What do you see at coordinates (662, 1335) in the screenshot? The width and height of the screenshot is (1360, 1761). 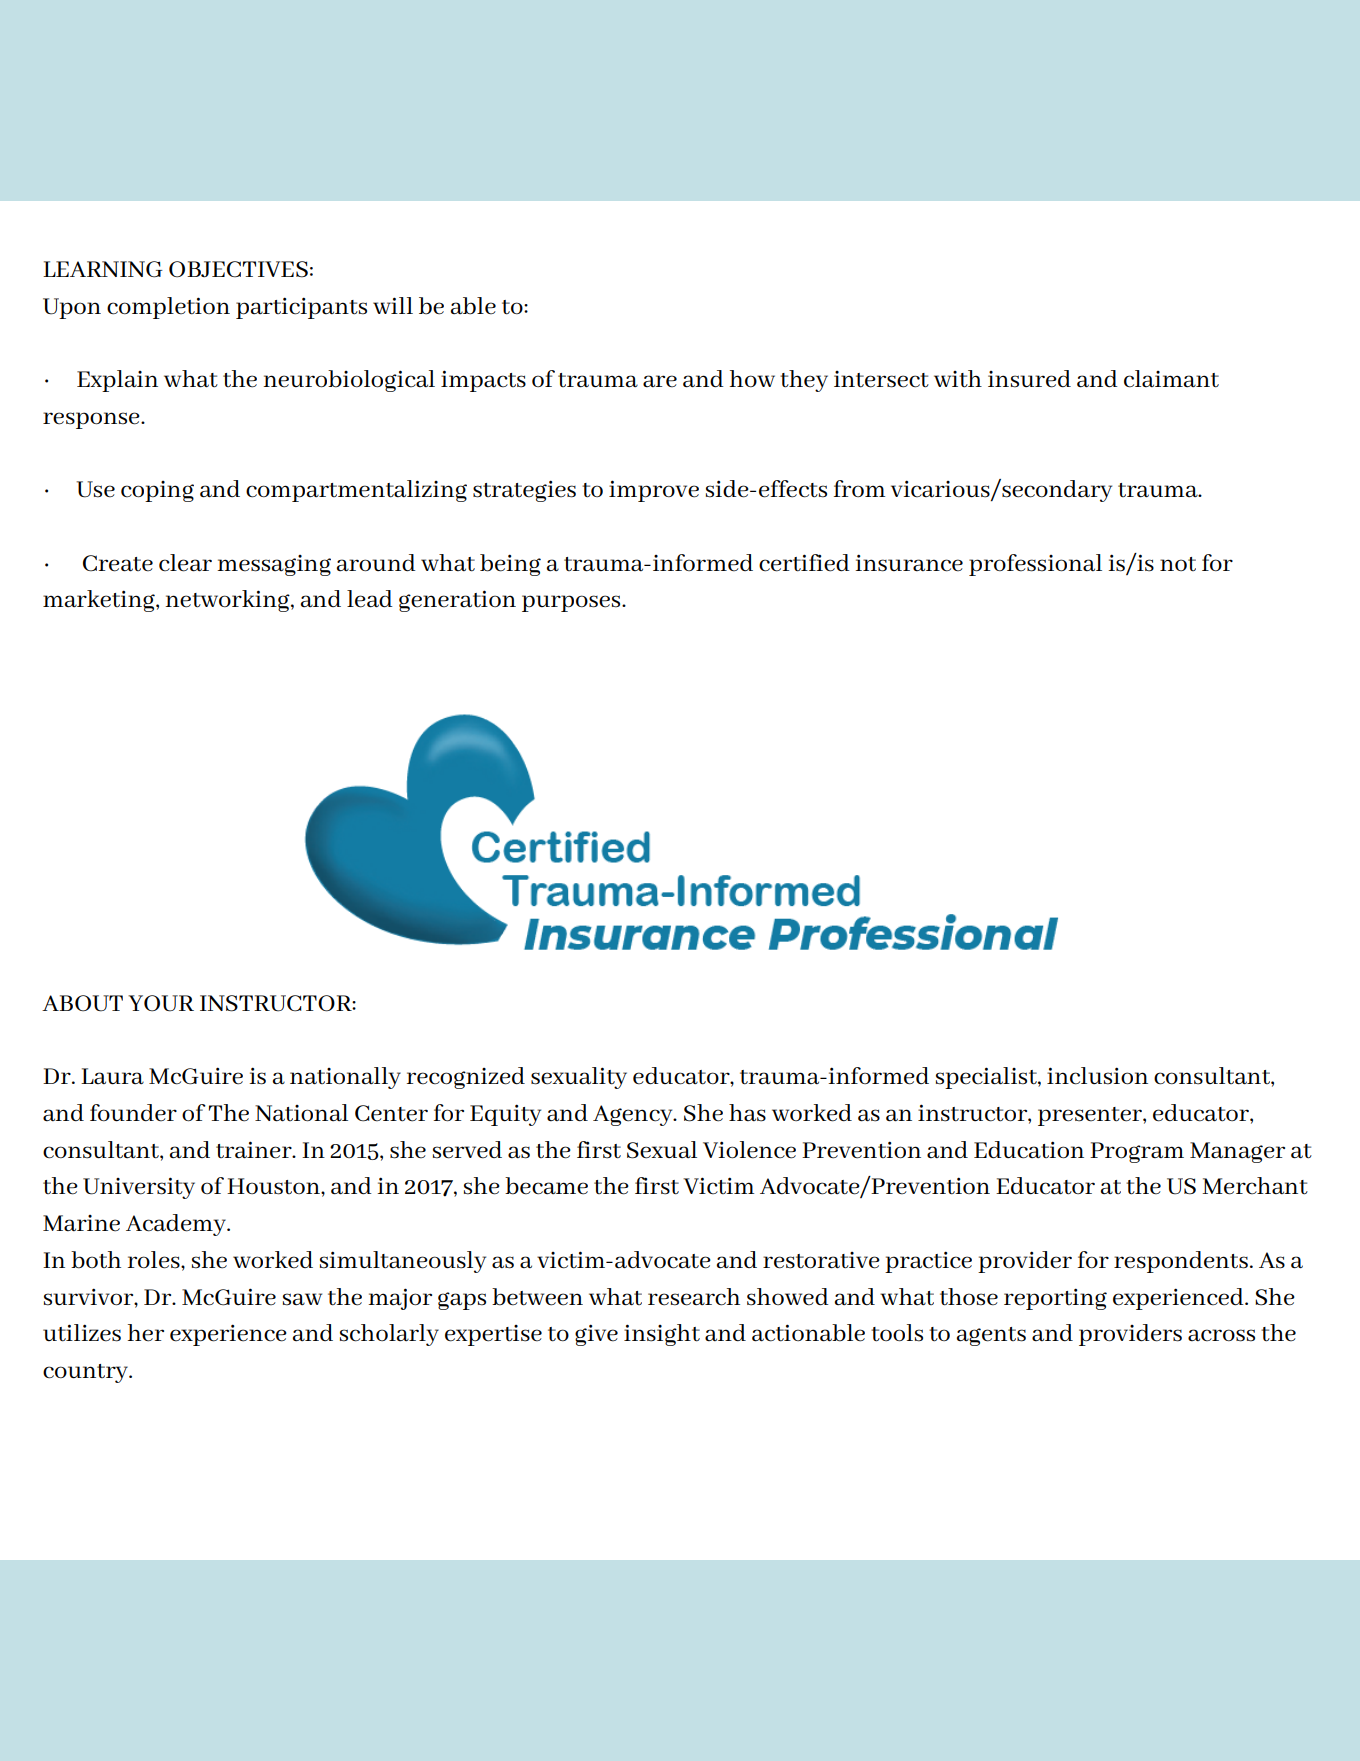 I see `insight` at bounding box center [662, 1335].
